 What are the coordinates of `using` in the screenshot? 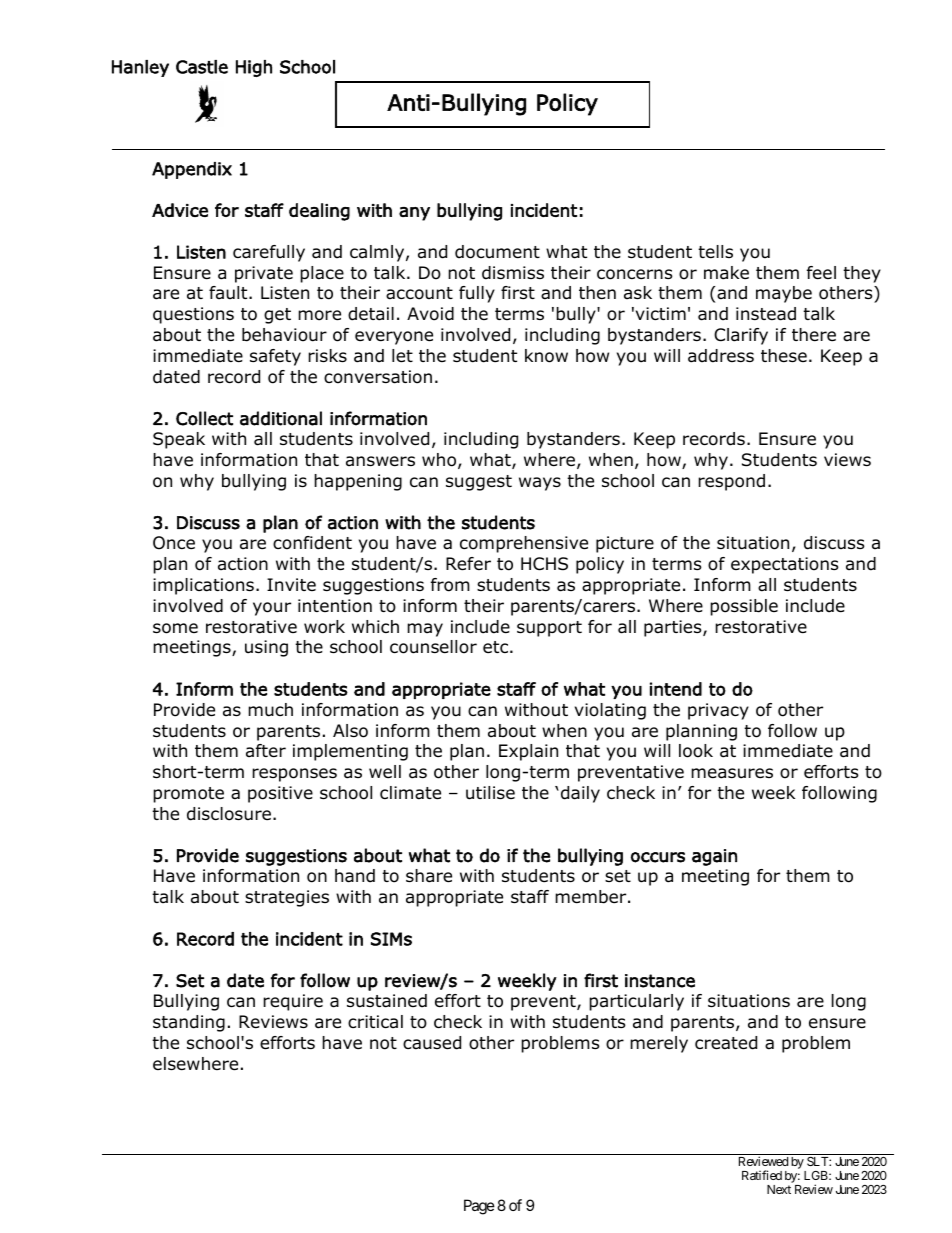 It's located at (266, 648).
